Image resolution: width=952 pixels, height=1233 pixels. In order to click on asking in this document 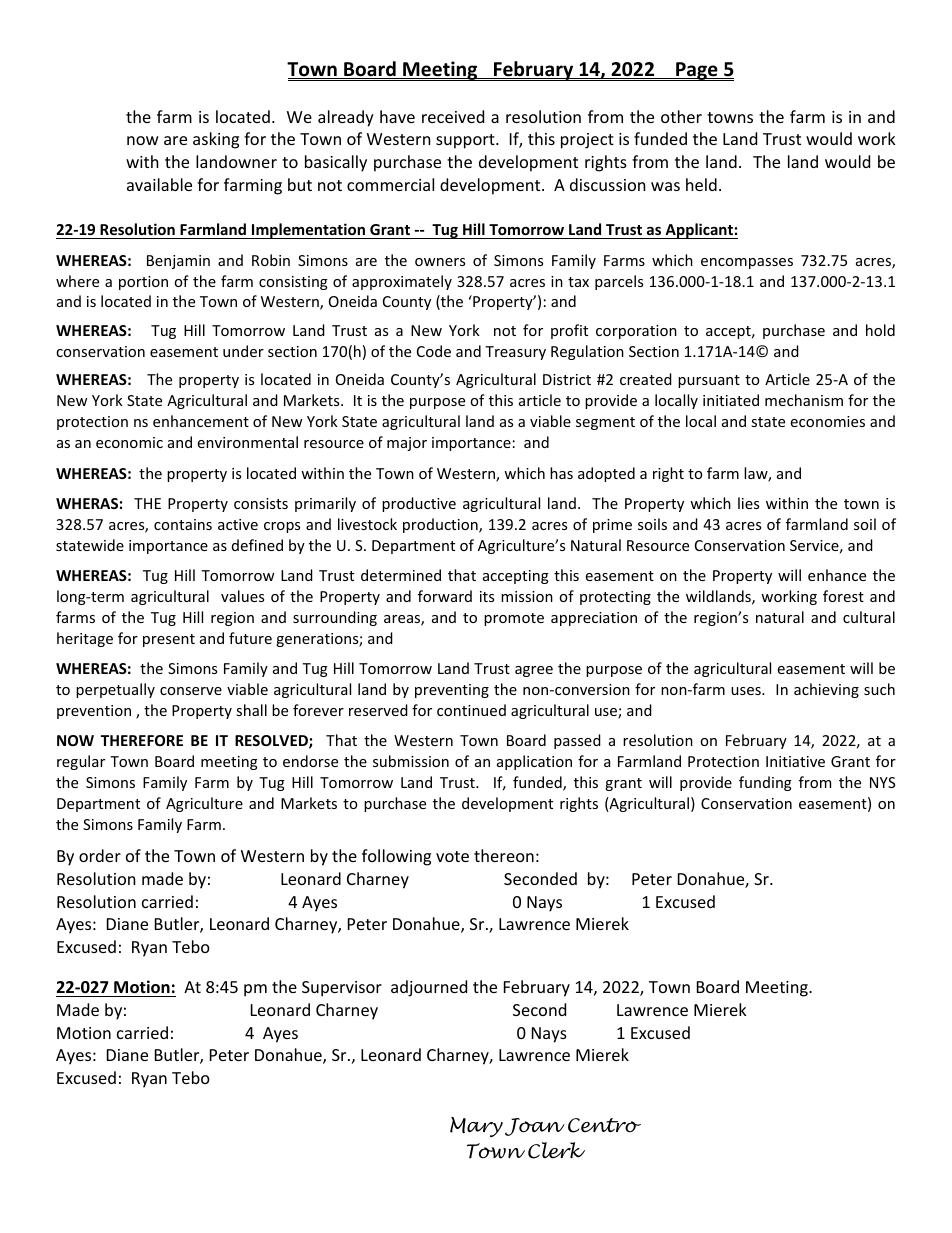, I will do `click(216, 140)`.
